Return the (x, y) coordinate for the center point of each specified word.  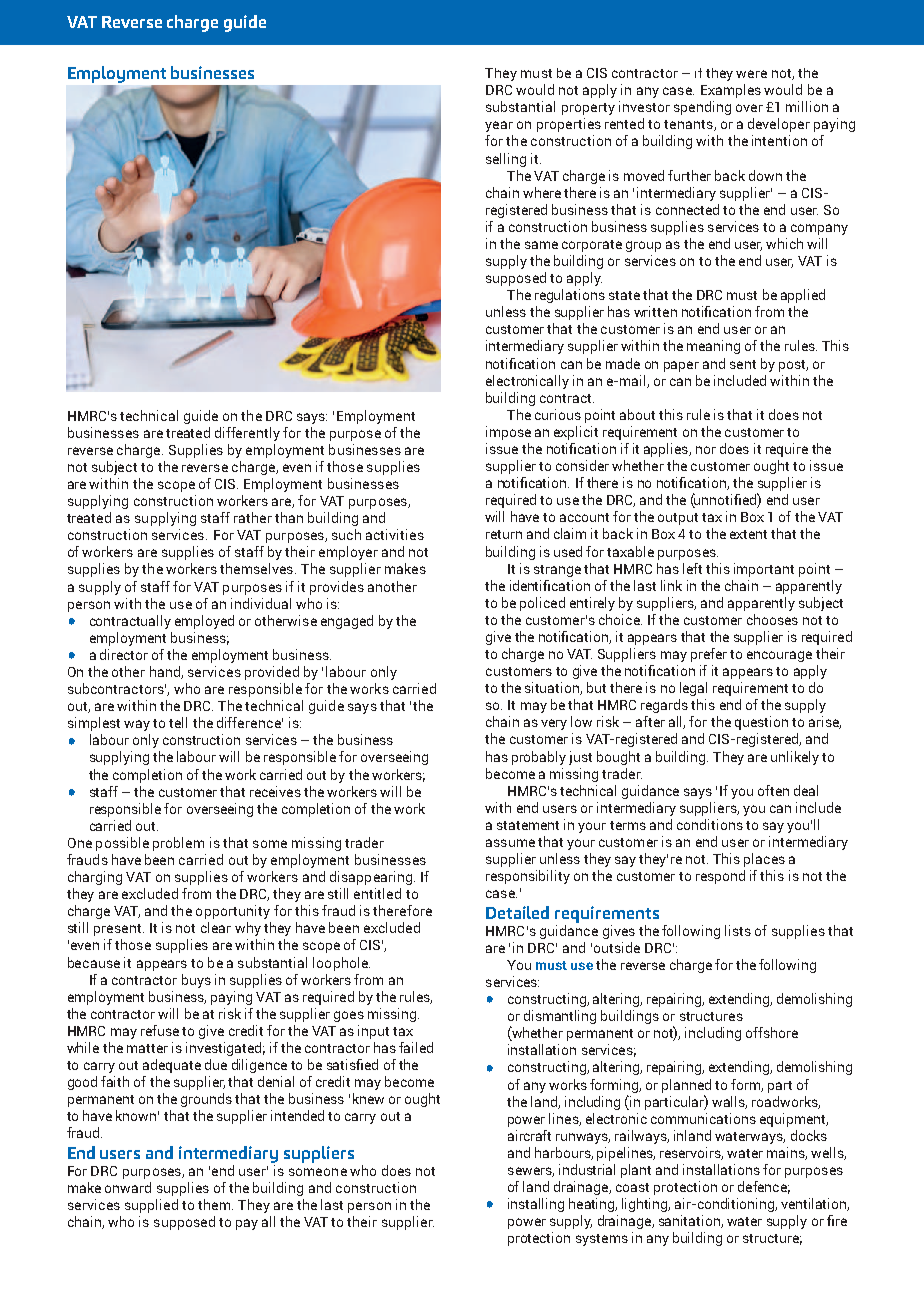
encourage (779, 656)
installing (536, 1205)
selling (506, 160)
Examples (731, 91)
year (499, 126)
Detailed (517, 912)
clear (216, 927)
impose (508, 433)
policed (542, 604)
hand (166, 672)
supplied (151, 1206)
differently (247, 434)
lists (738, 930)
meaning (713, 347)
